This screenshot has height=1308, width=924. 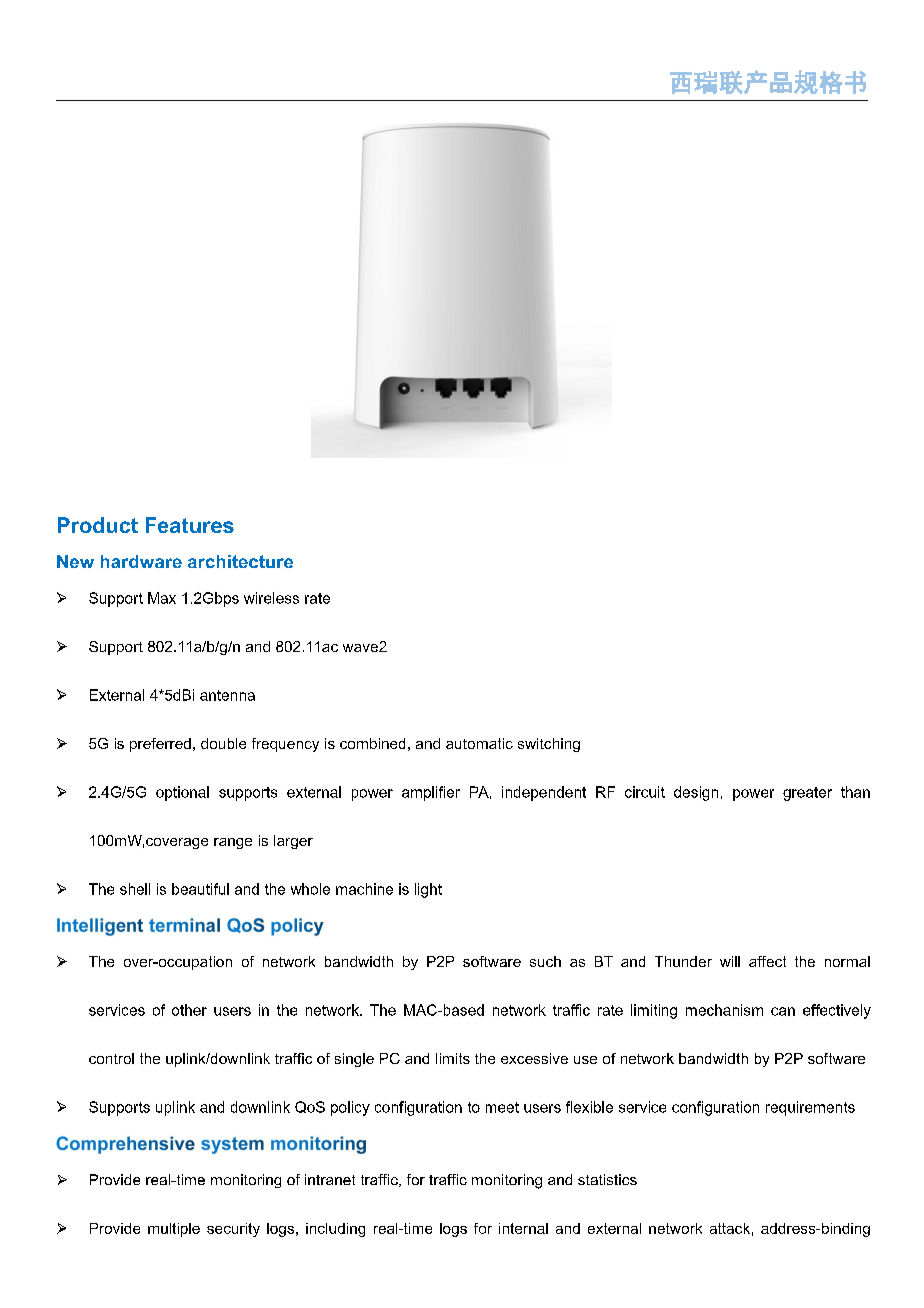 I want to click on internal, so click(x=523, y=1228).
